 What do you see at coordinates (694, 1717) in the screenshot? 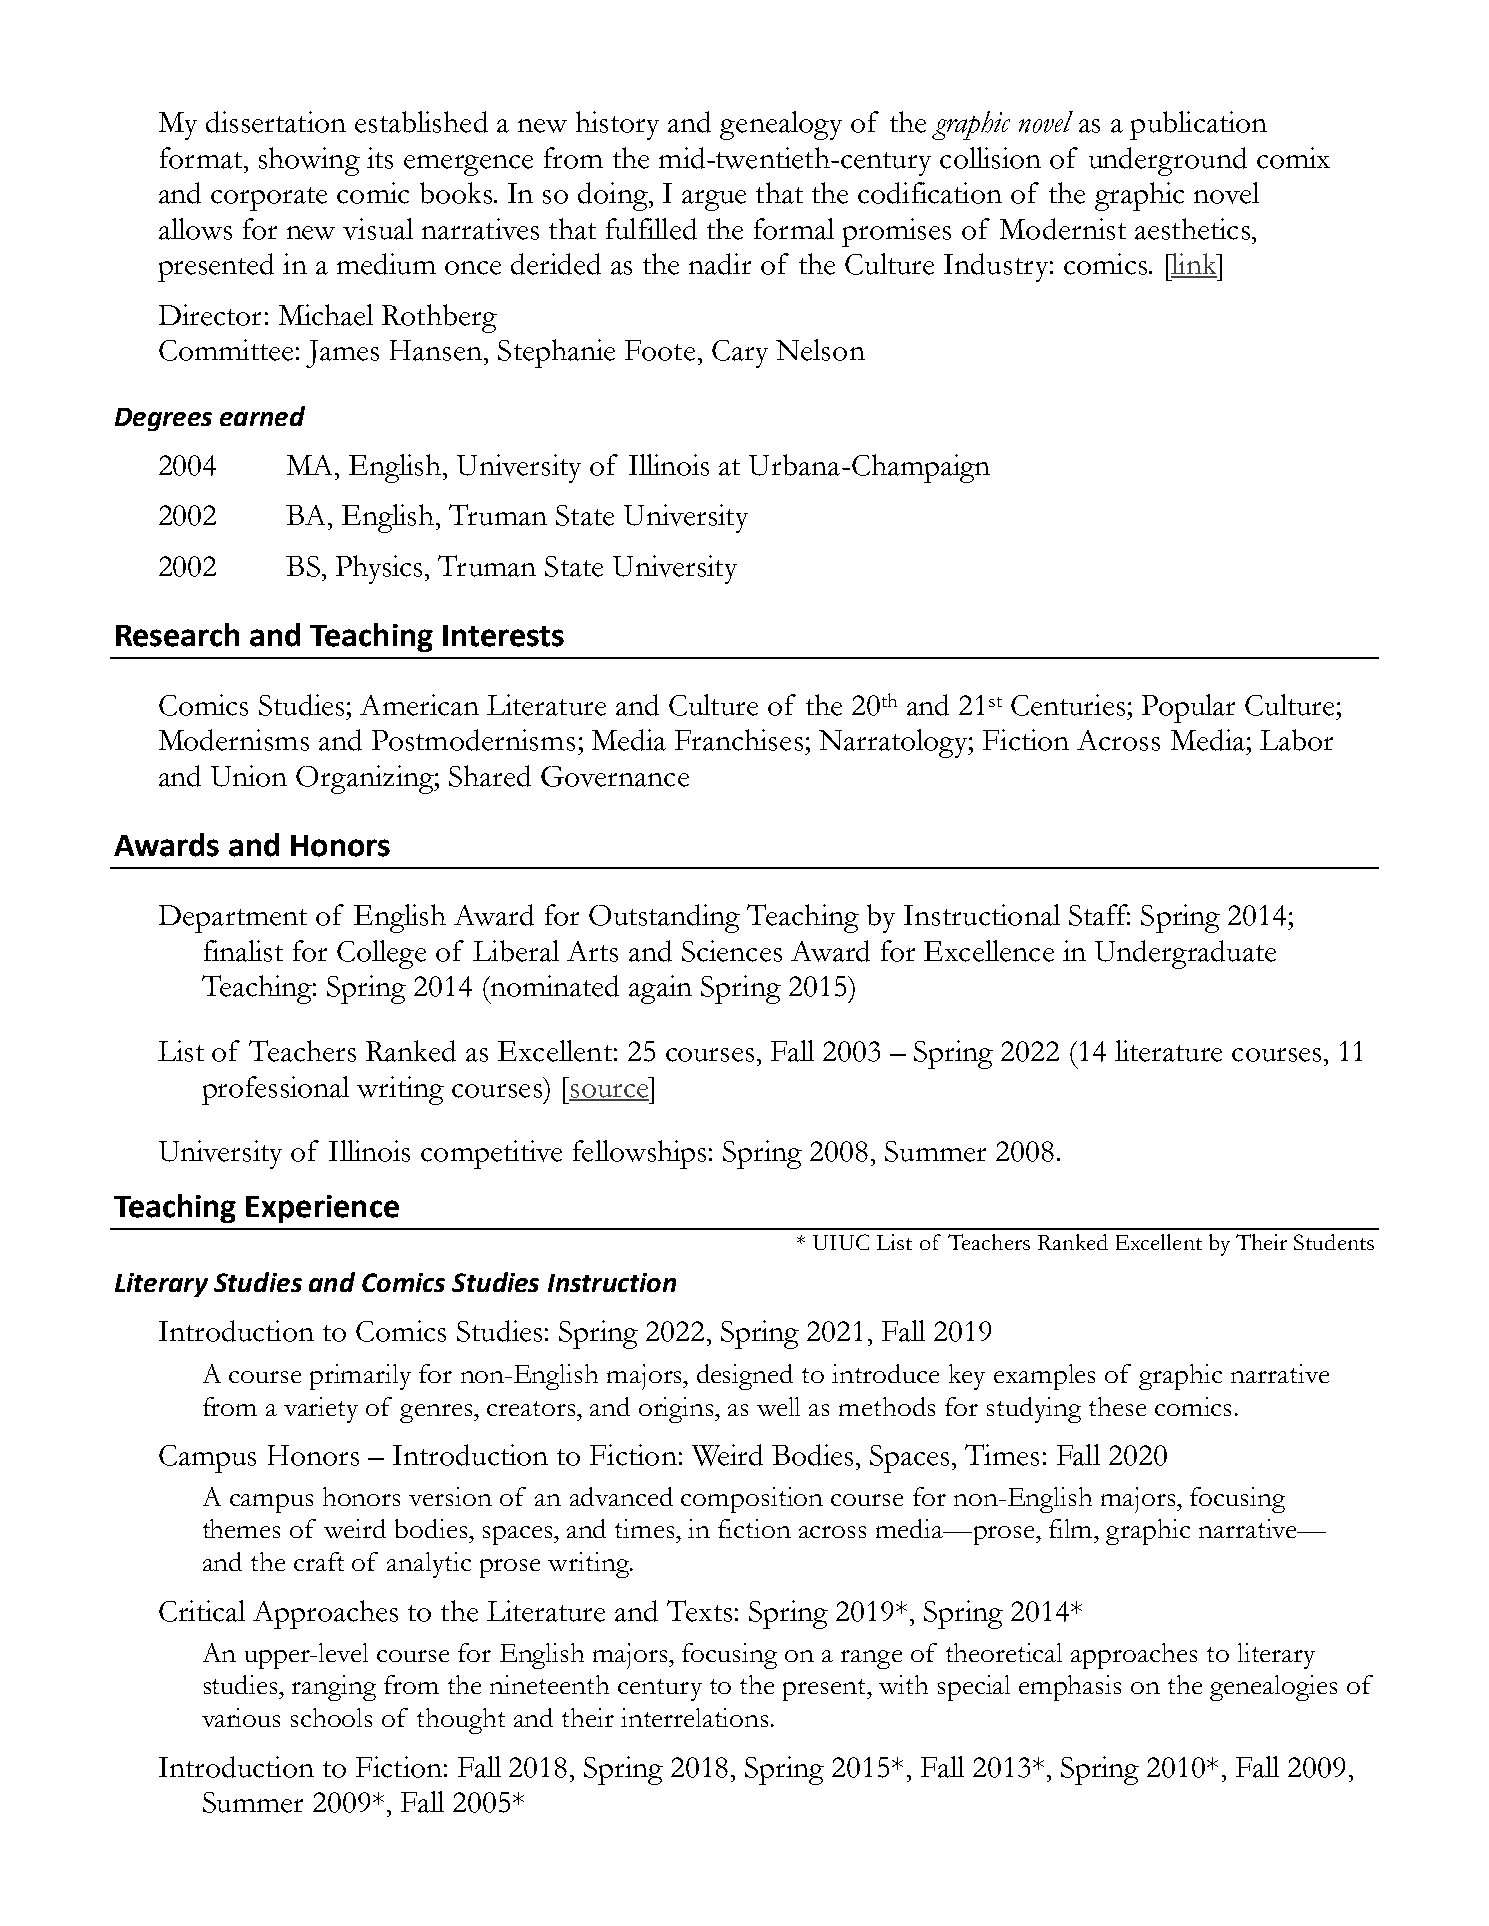
I see `interrelations` at bounding box center [694, 1717].
